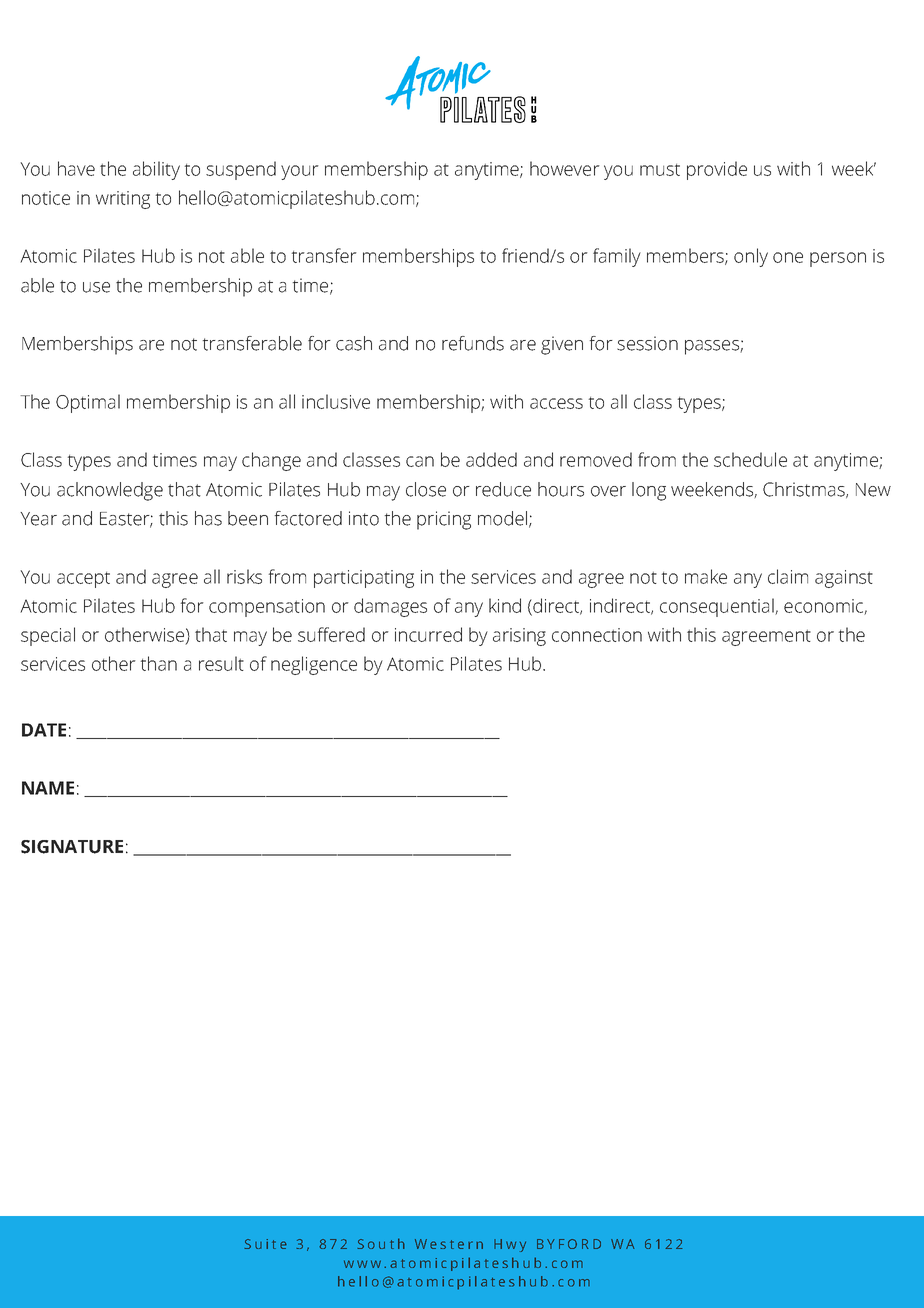 This image has width=924, height=1308. Describe the element at coordinates (565, 168) in the image. I see `however` at that location.
